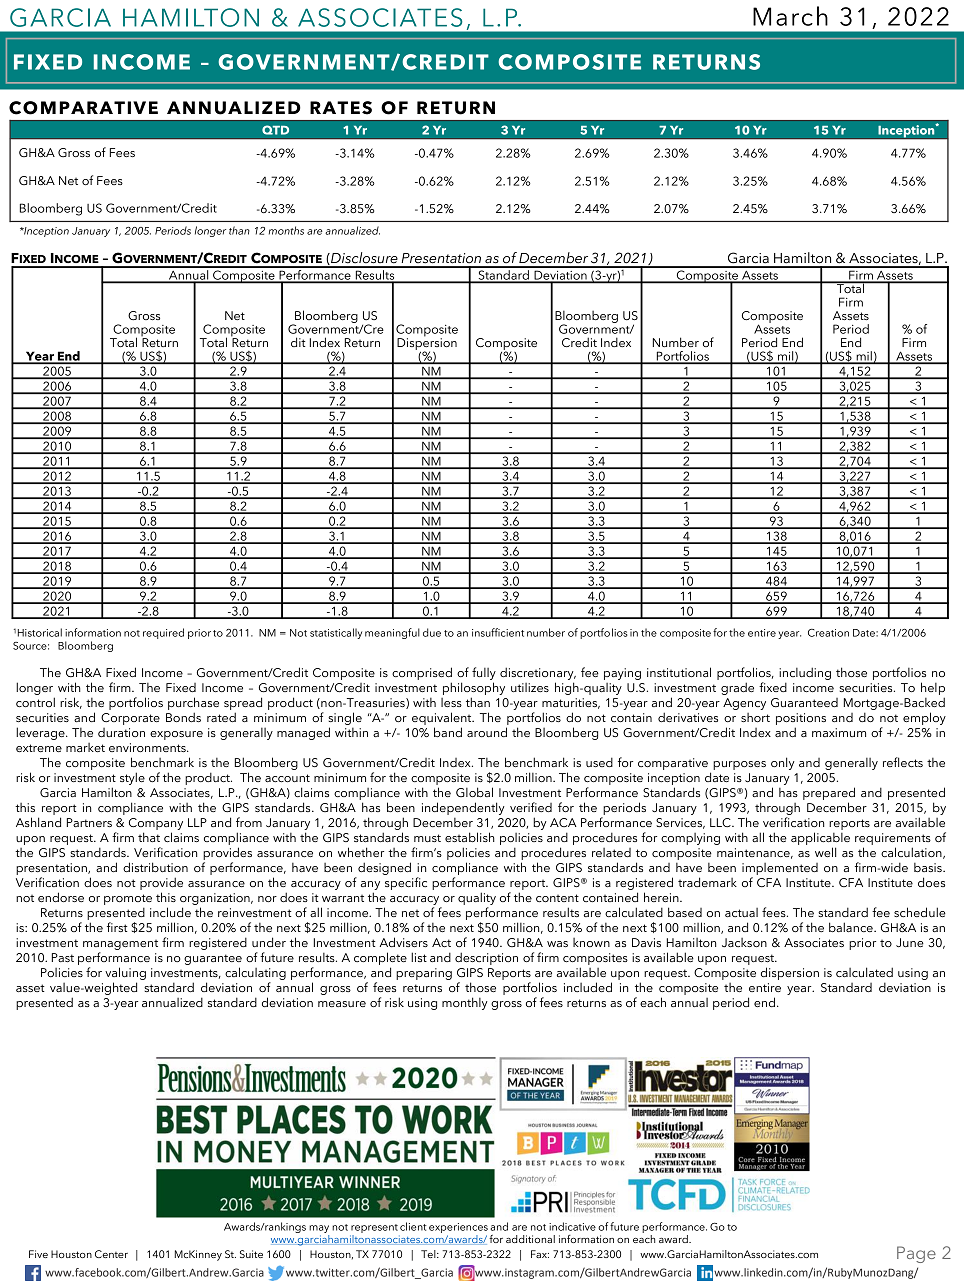 The image size is (964, 1285). What do you see at coordinates (363, 258) in the screenshot?
I see `Disclosure` at bounding box center [363, 258].
